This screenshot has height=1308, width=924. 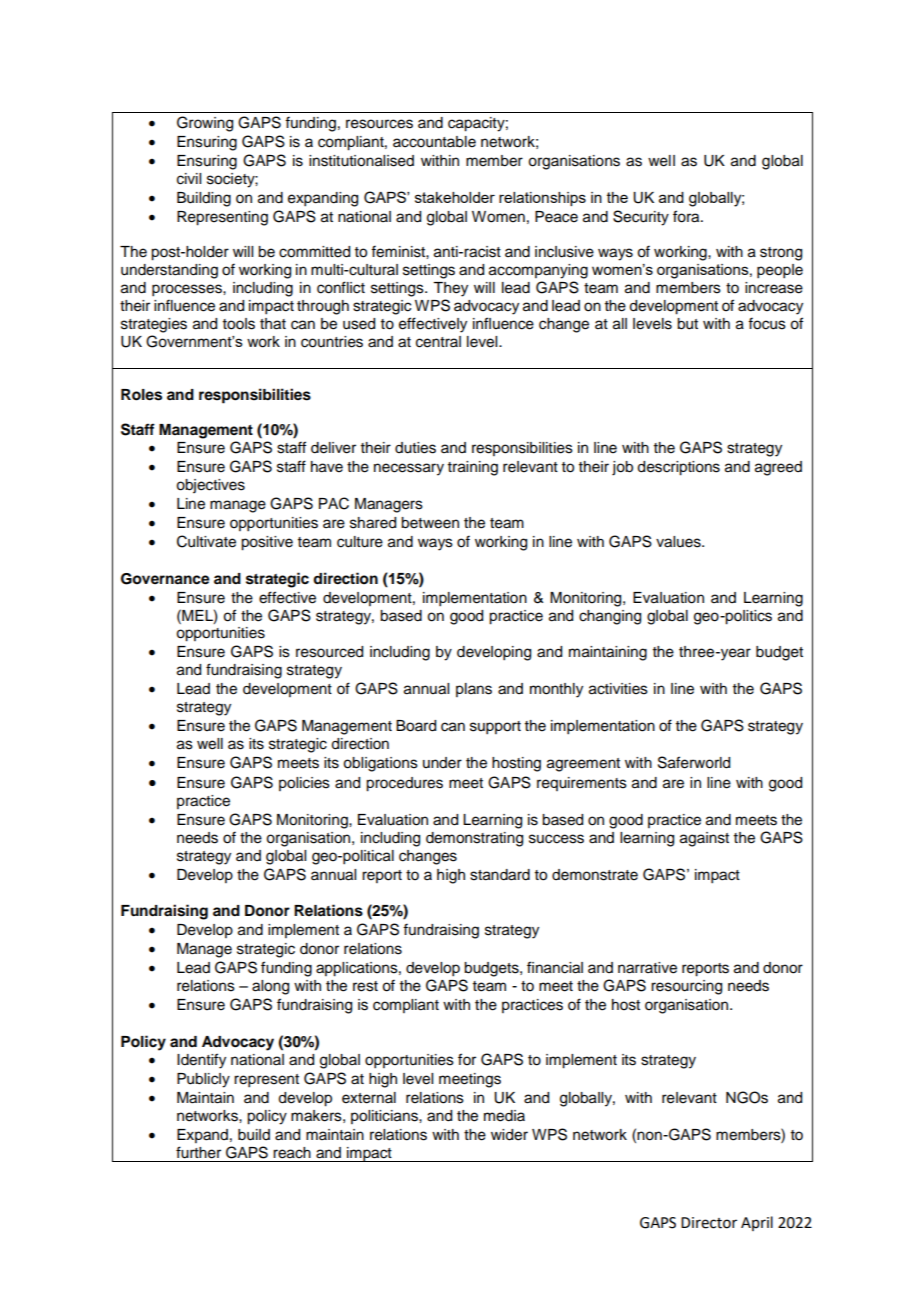 I want to click on fora, so click(x=687, y=216).
